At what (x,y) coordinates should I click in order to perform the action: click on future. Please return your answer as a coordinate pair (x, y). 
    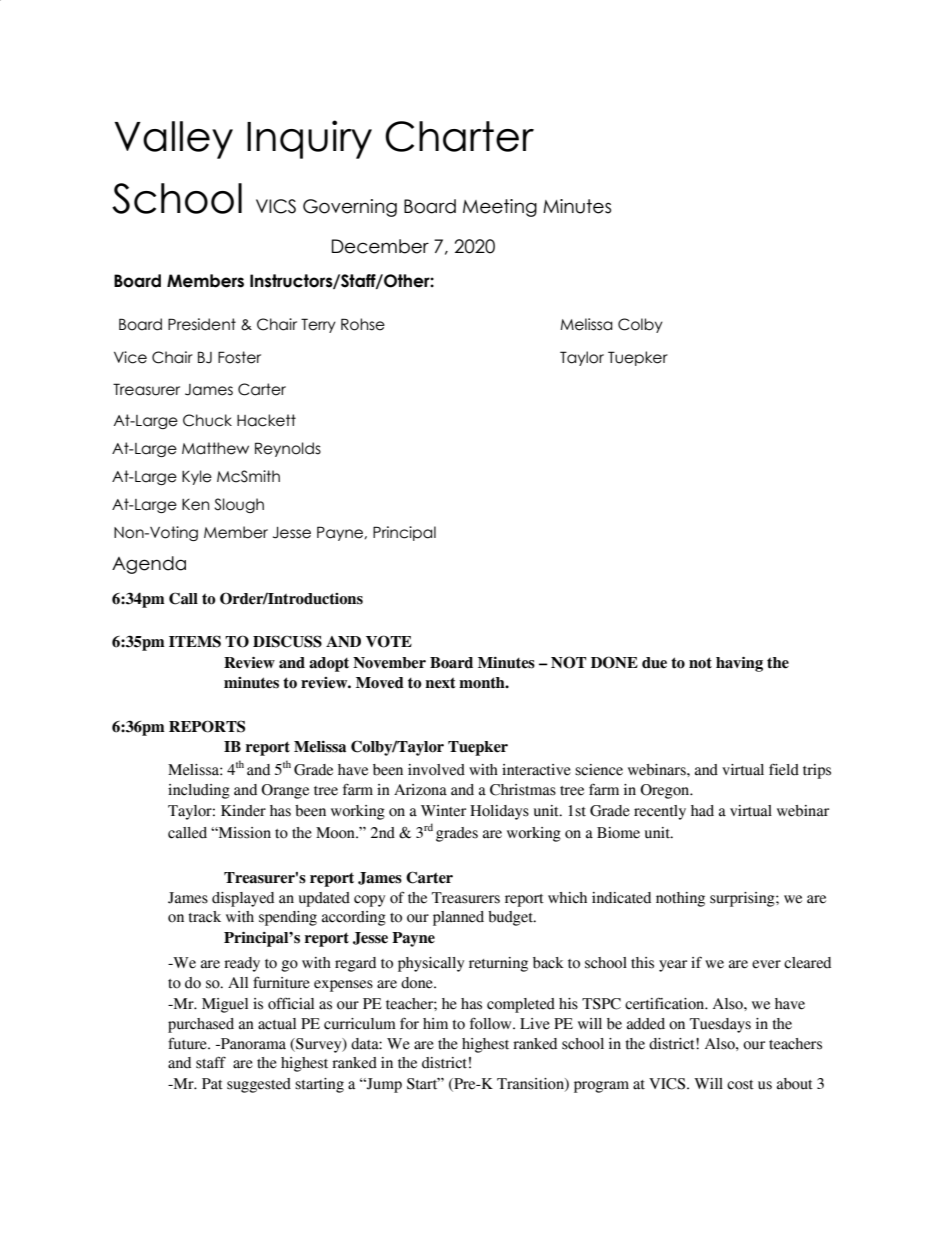
    Looking at the image, I should click on (188, 1043).
